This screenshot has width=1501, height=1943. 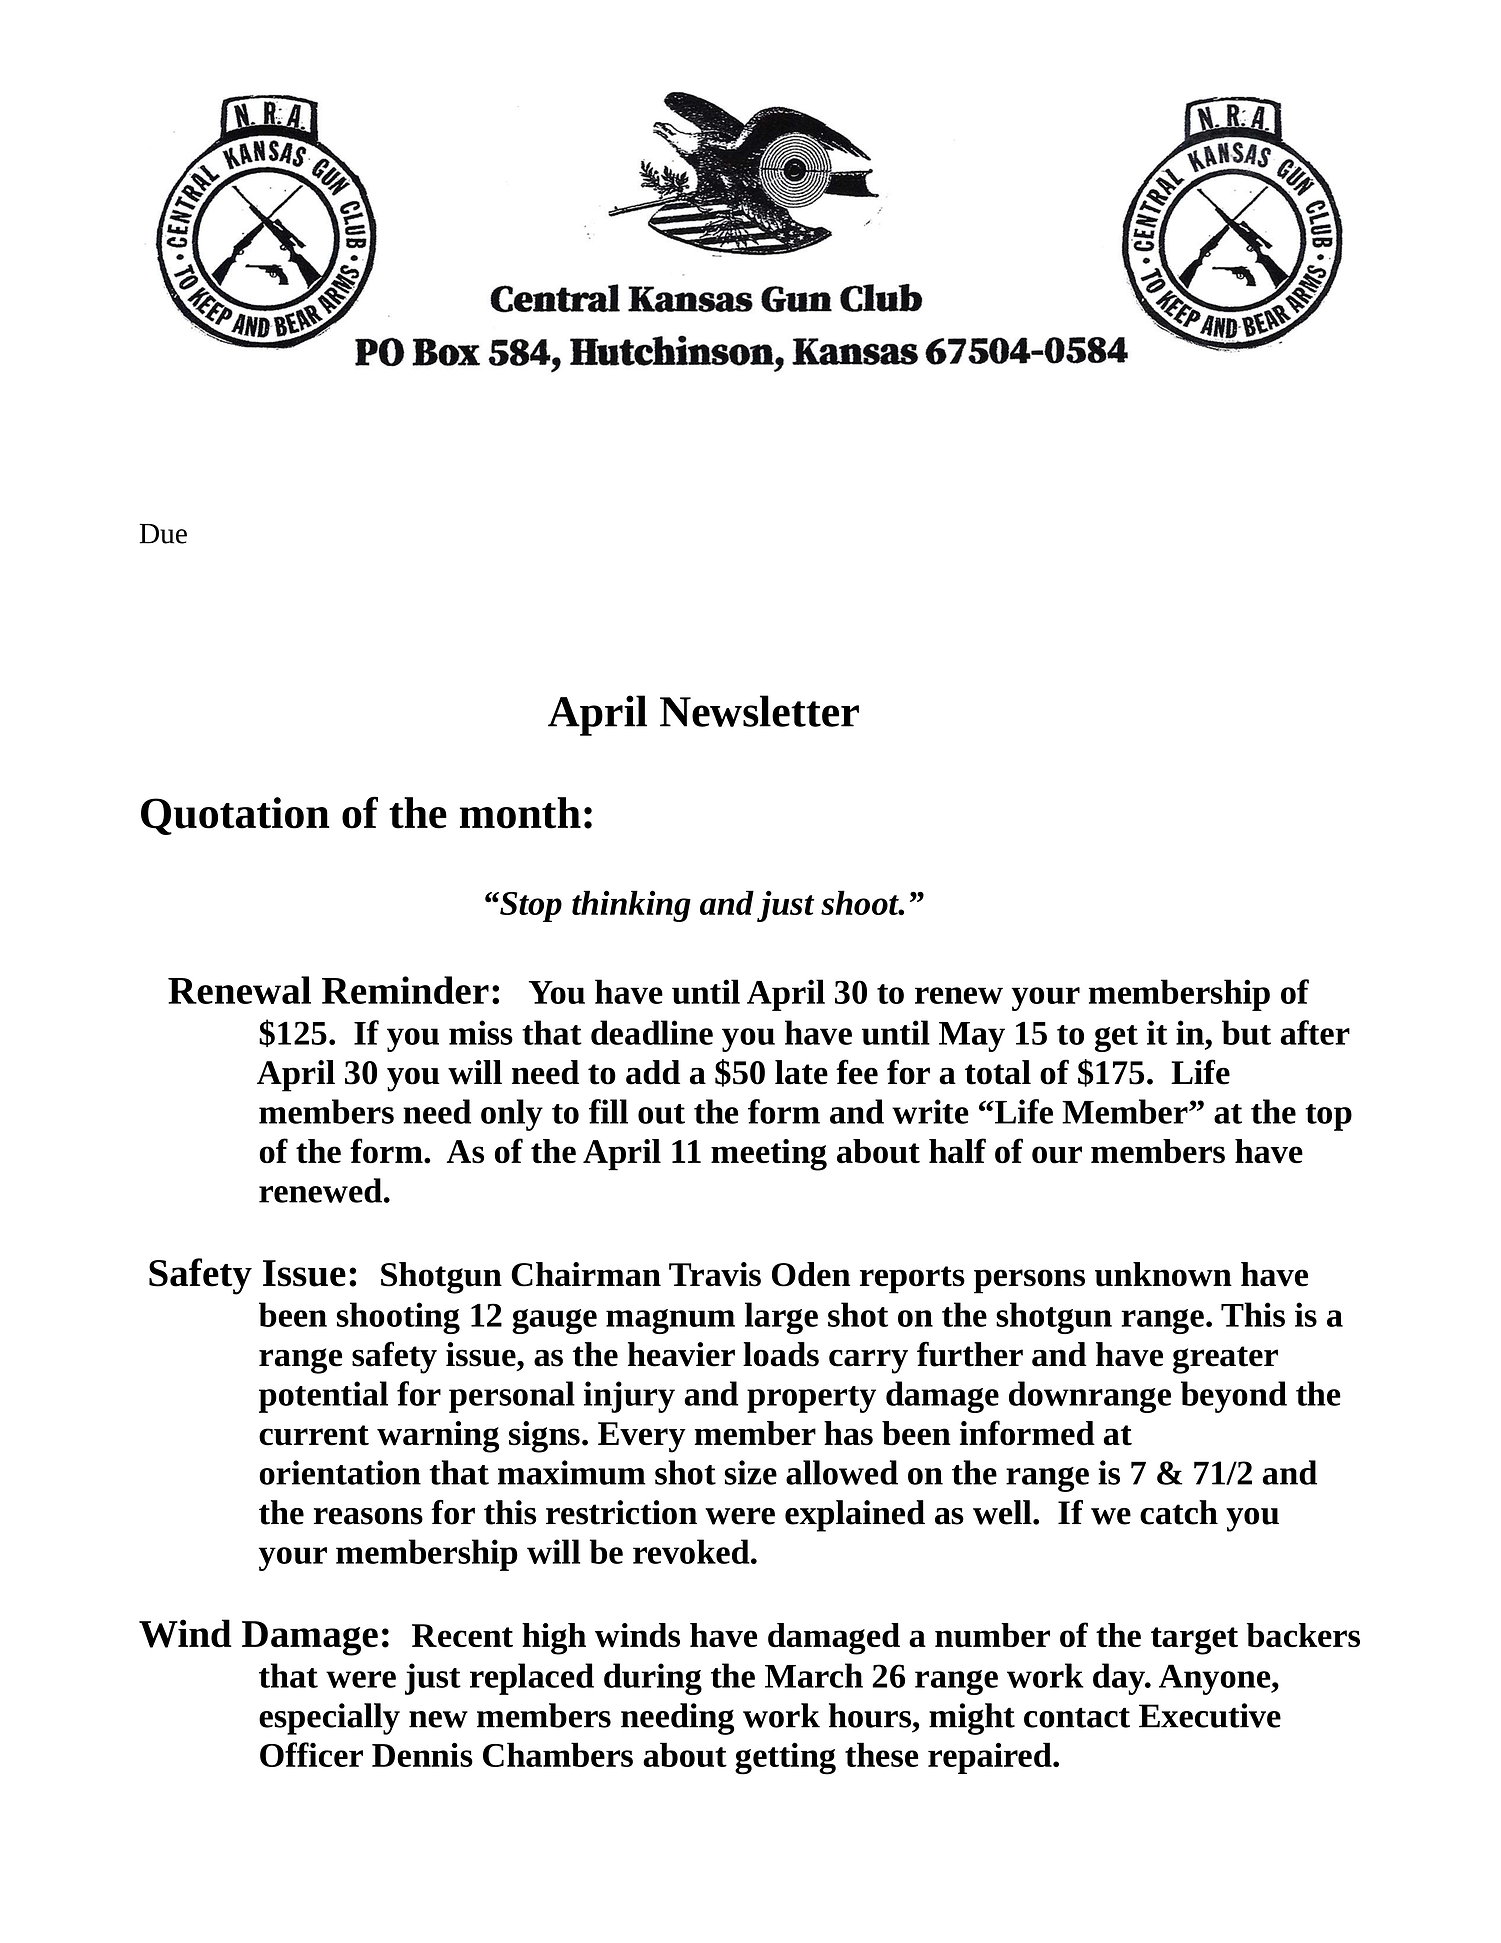 I want to click on Newsletter, so click(x=759, y=711).
